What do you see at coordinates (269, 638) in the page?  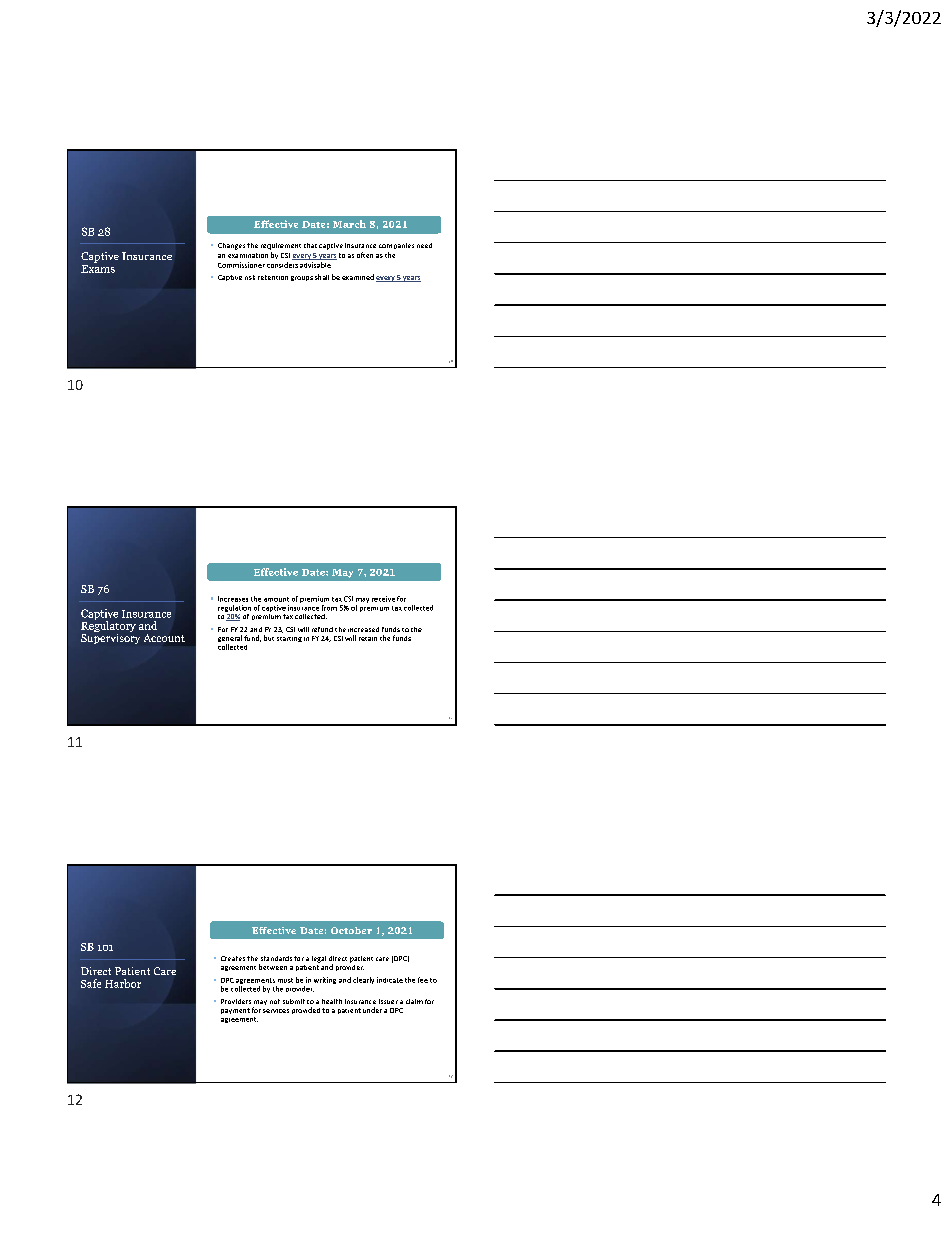 I see `but` at bounding box center [269, 638].
